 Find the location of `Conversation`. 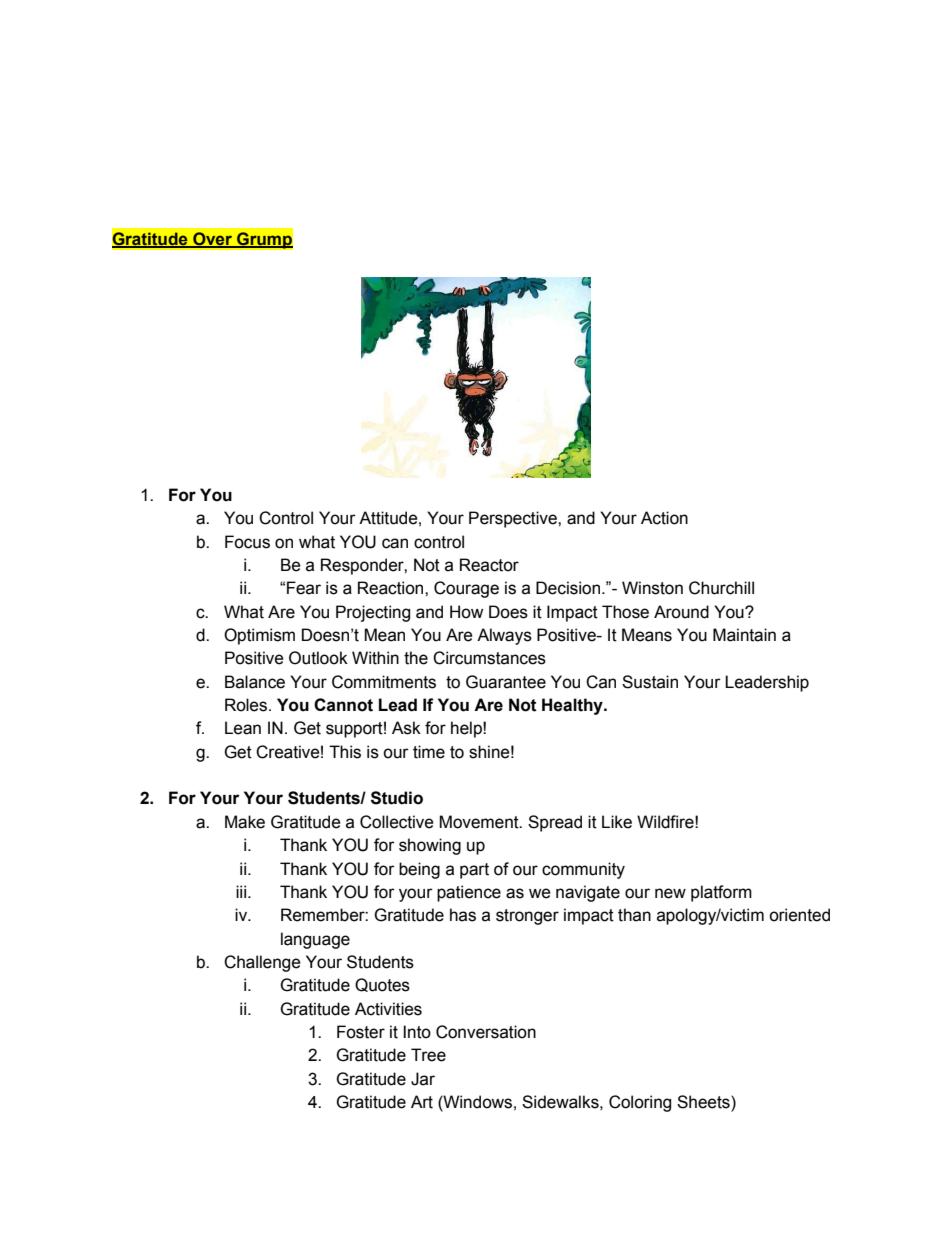

Conversation is located at coordinates (486, 1032).
